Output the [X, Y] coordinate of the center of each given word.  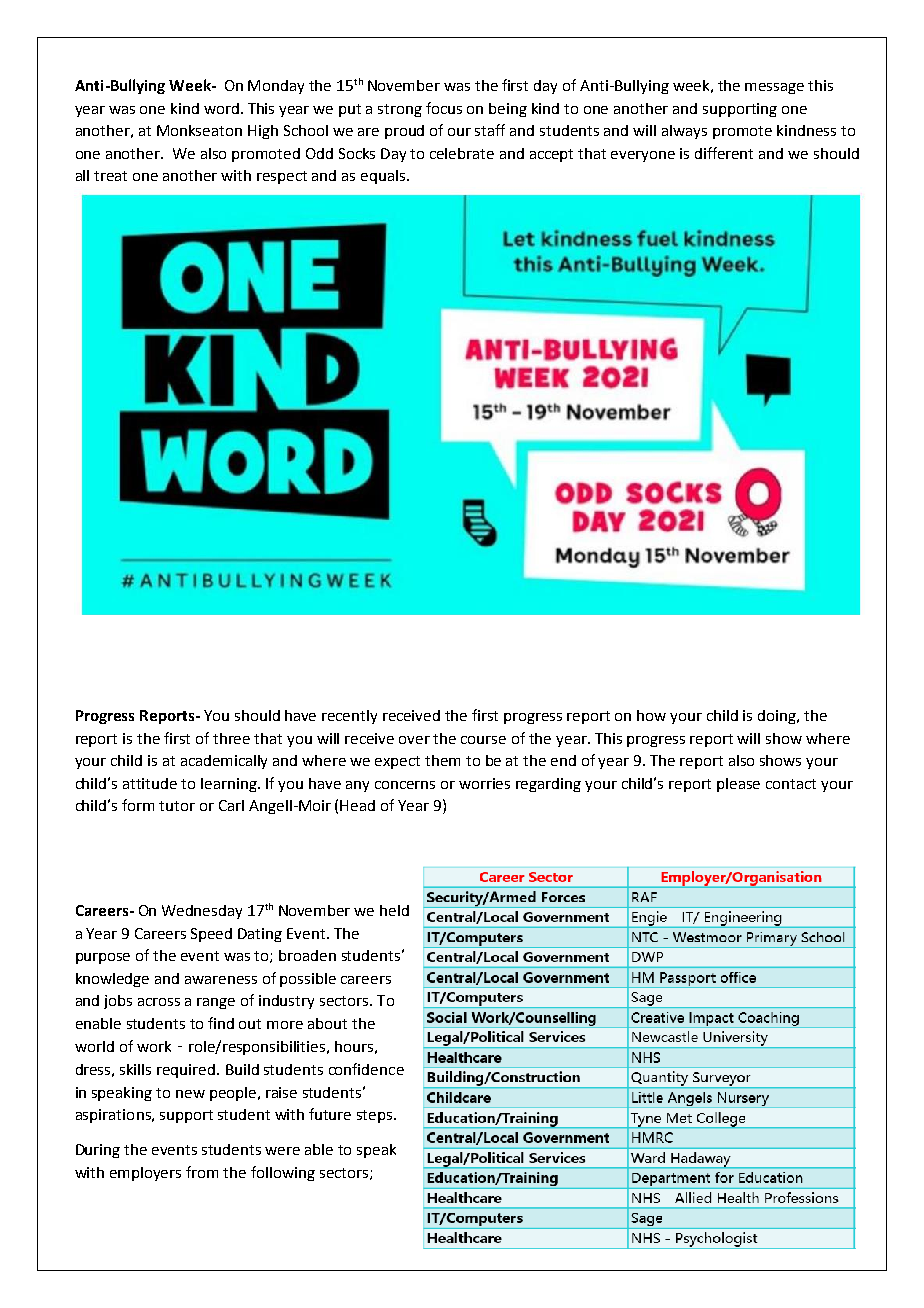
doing [778, 717]
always [684, 132]
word [221, 108]
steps [376, 1116]
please [738, 785]
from [202, 1172]
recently [349, 717]
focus [444, 108]
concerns [405, 785]
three [231, 738]
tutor [177, 806]
